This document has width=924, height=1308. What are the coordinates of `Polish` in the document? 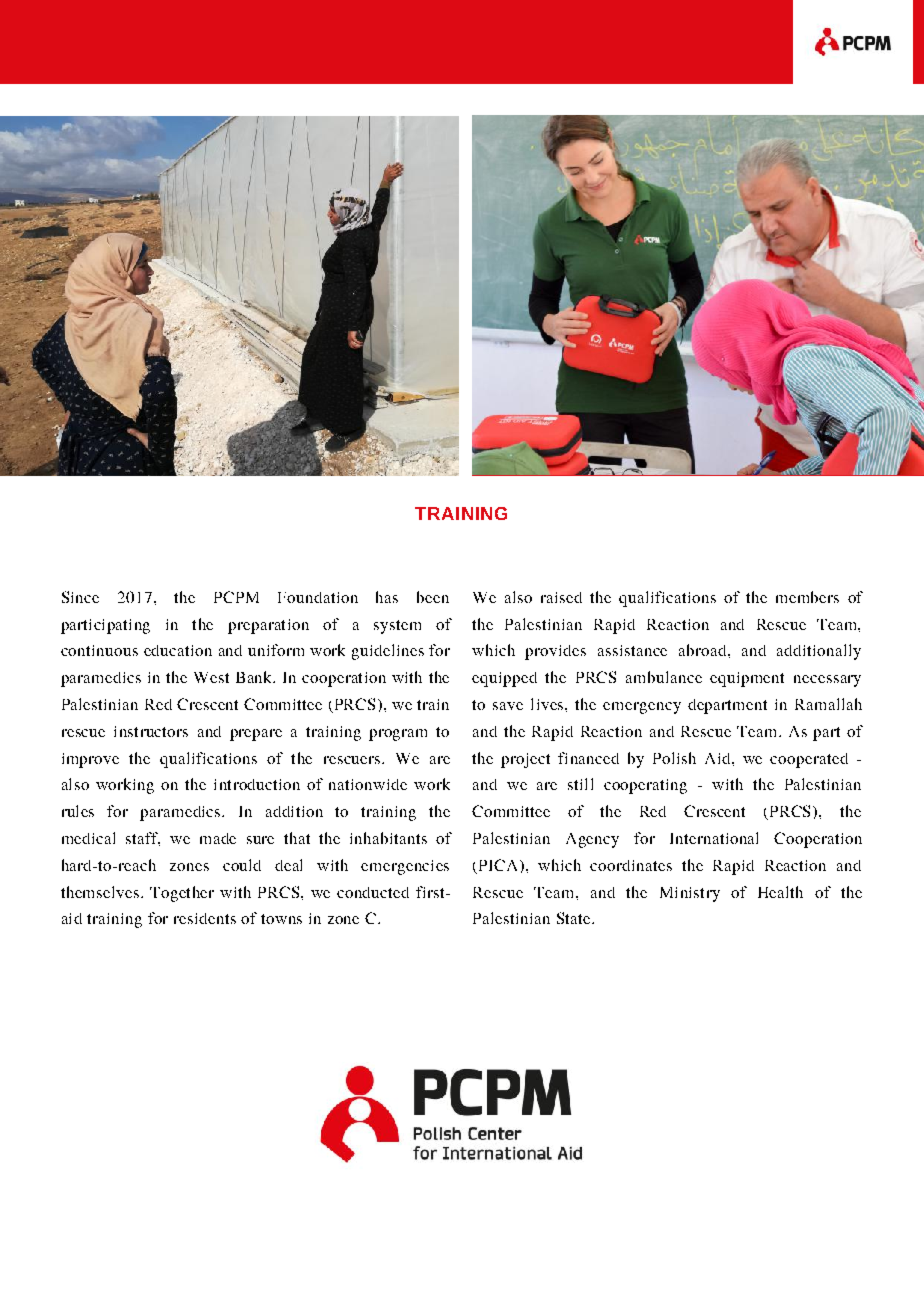 It's located at (674, 758).
